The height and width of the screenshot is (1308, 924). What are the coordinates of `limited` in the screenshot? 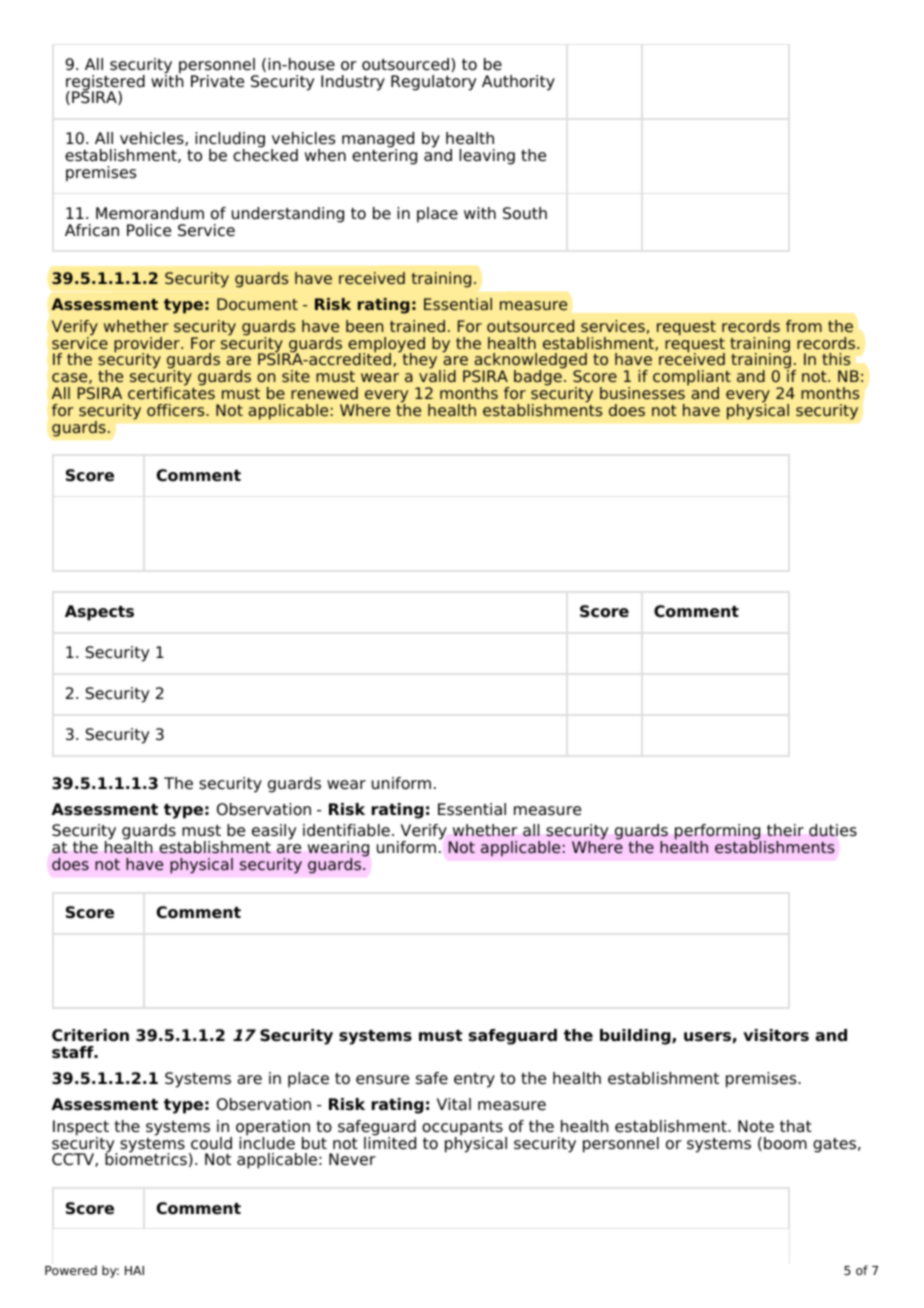 It's located at (390, 1142).
